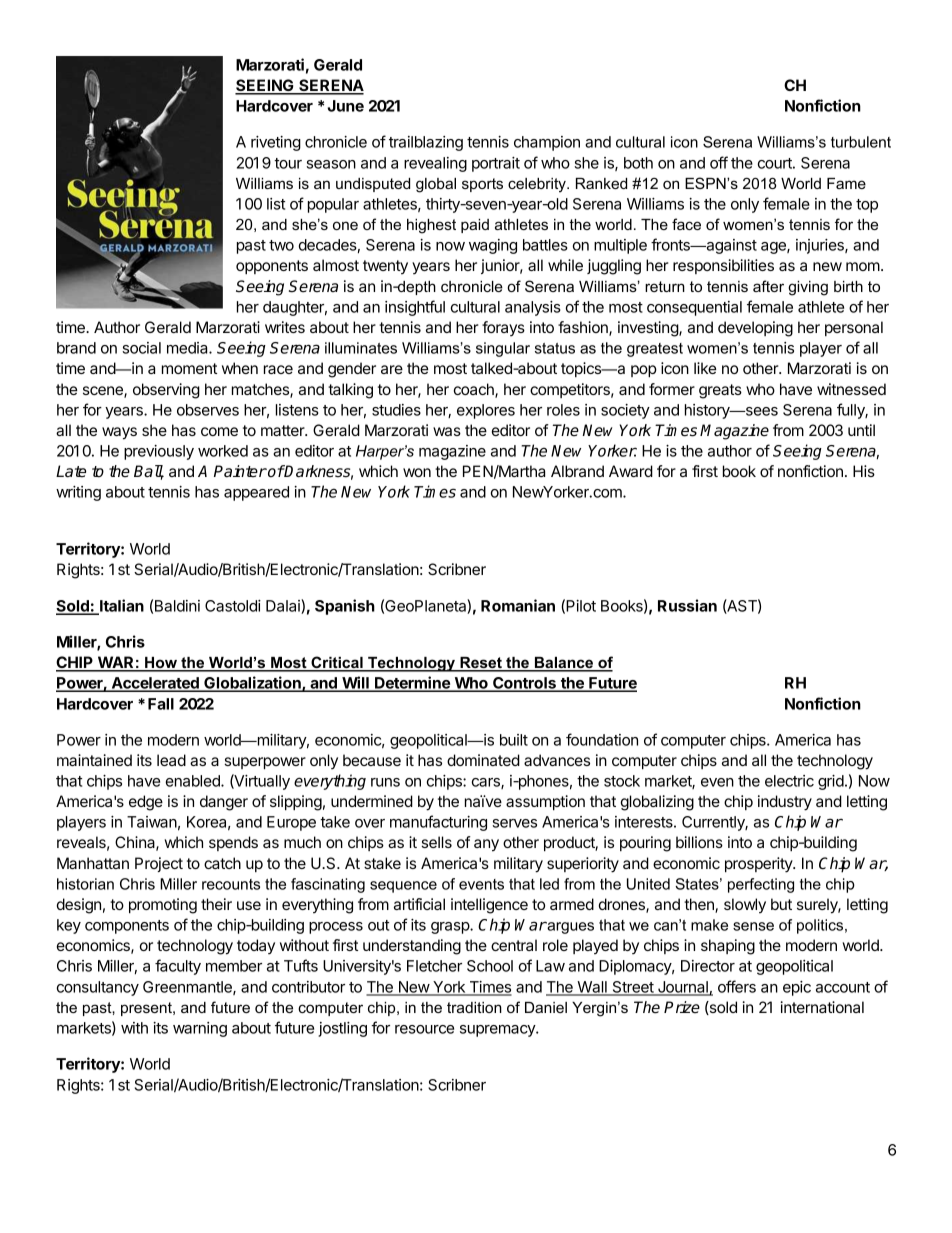 This document has height=1233, width=952. What do you see at coordinates (687, 605) in the document?
I see `Russian` at bounding box center [687, 605].
